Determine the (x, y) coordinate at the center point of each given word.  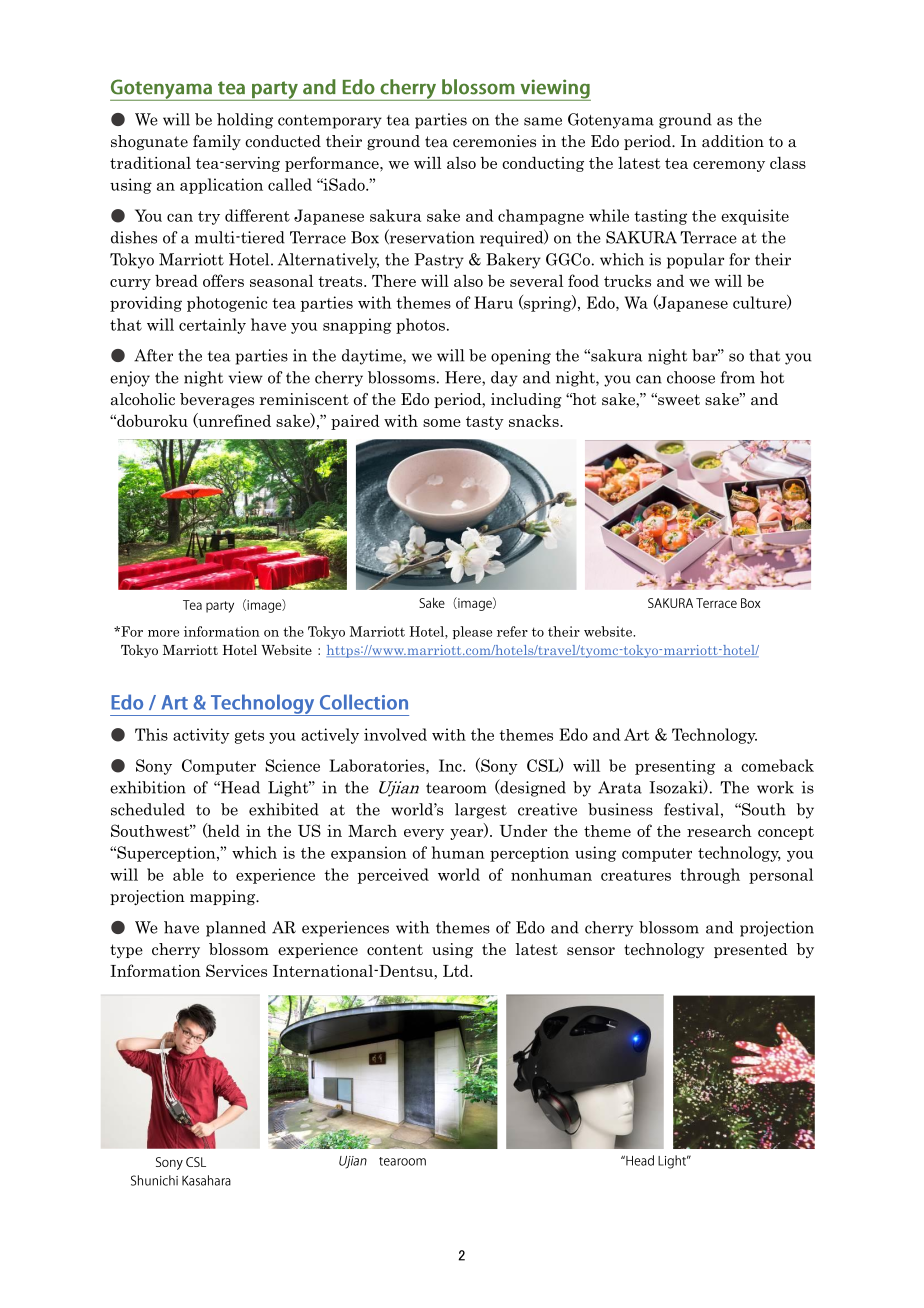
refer (512, 631)
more (163, 633)
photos (420, 326)
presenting (675, 767)
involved (395, 734)
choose (691, 377)
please (472, 632)
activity (201, 736)
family (217, 142)
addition (733, 141)
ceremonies (494, 141)
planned (236, 929)
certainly (212, 326)
